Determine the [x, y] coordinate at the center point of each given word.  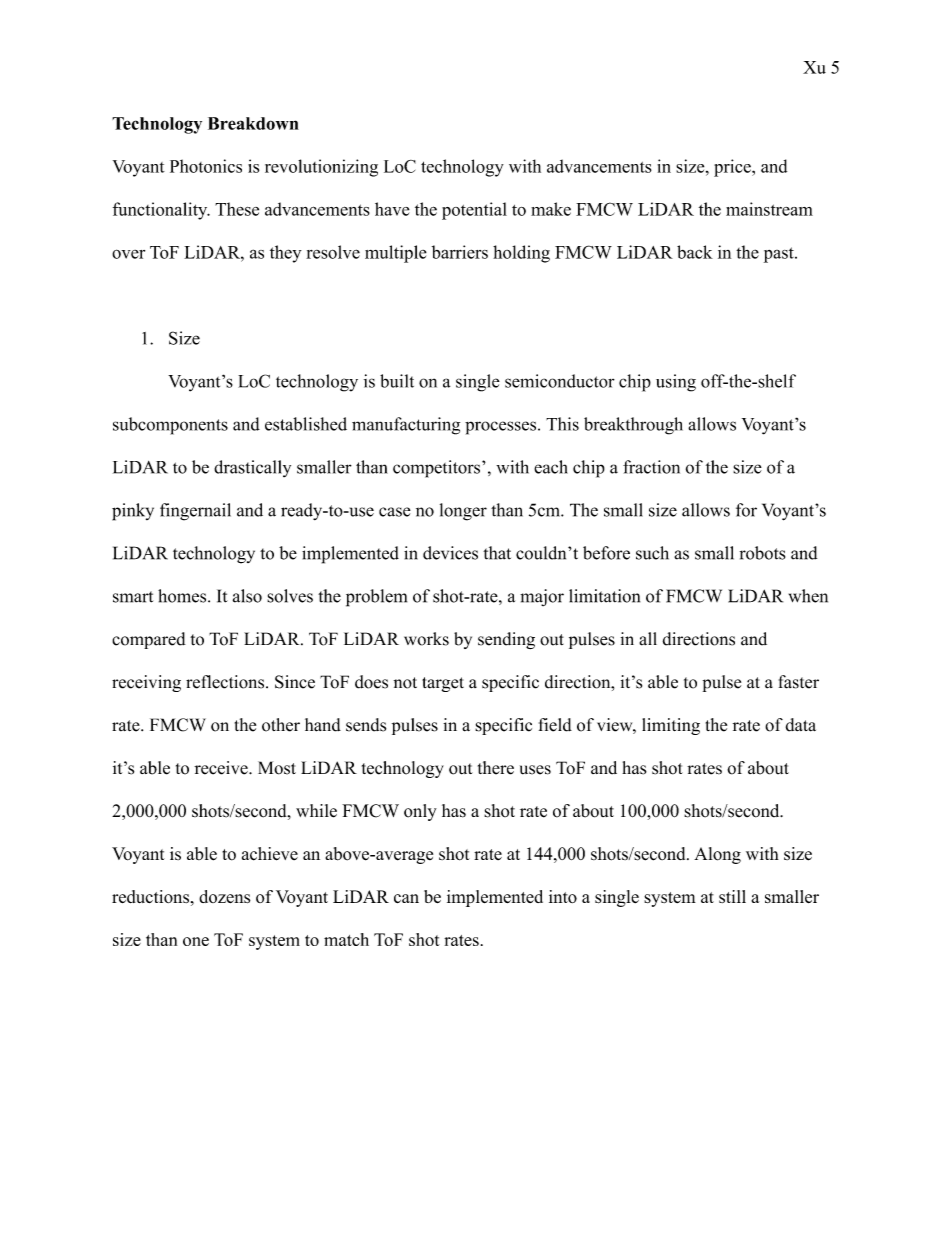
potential [474, 211]
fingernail [195, 512]
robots [762, 553]
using [676, 383]
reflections [226, 682]
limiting [671, 726]
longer [463, 512]
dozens [224, 896]
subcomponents [170, 426]
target [443, 684]
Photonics [206, 166]
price [733, 168]
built [397, 381]
